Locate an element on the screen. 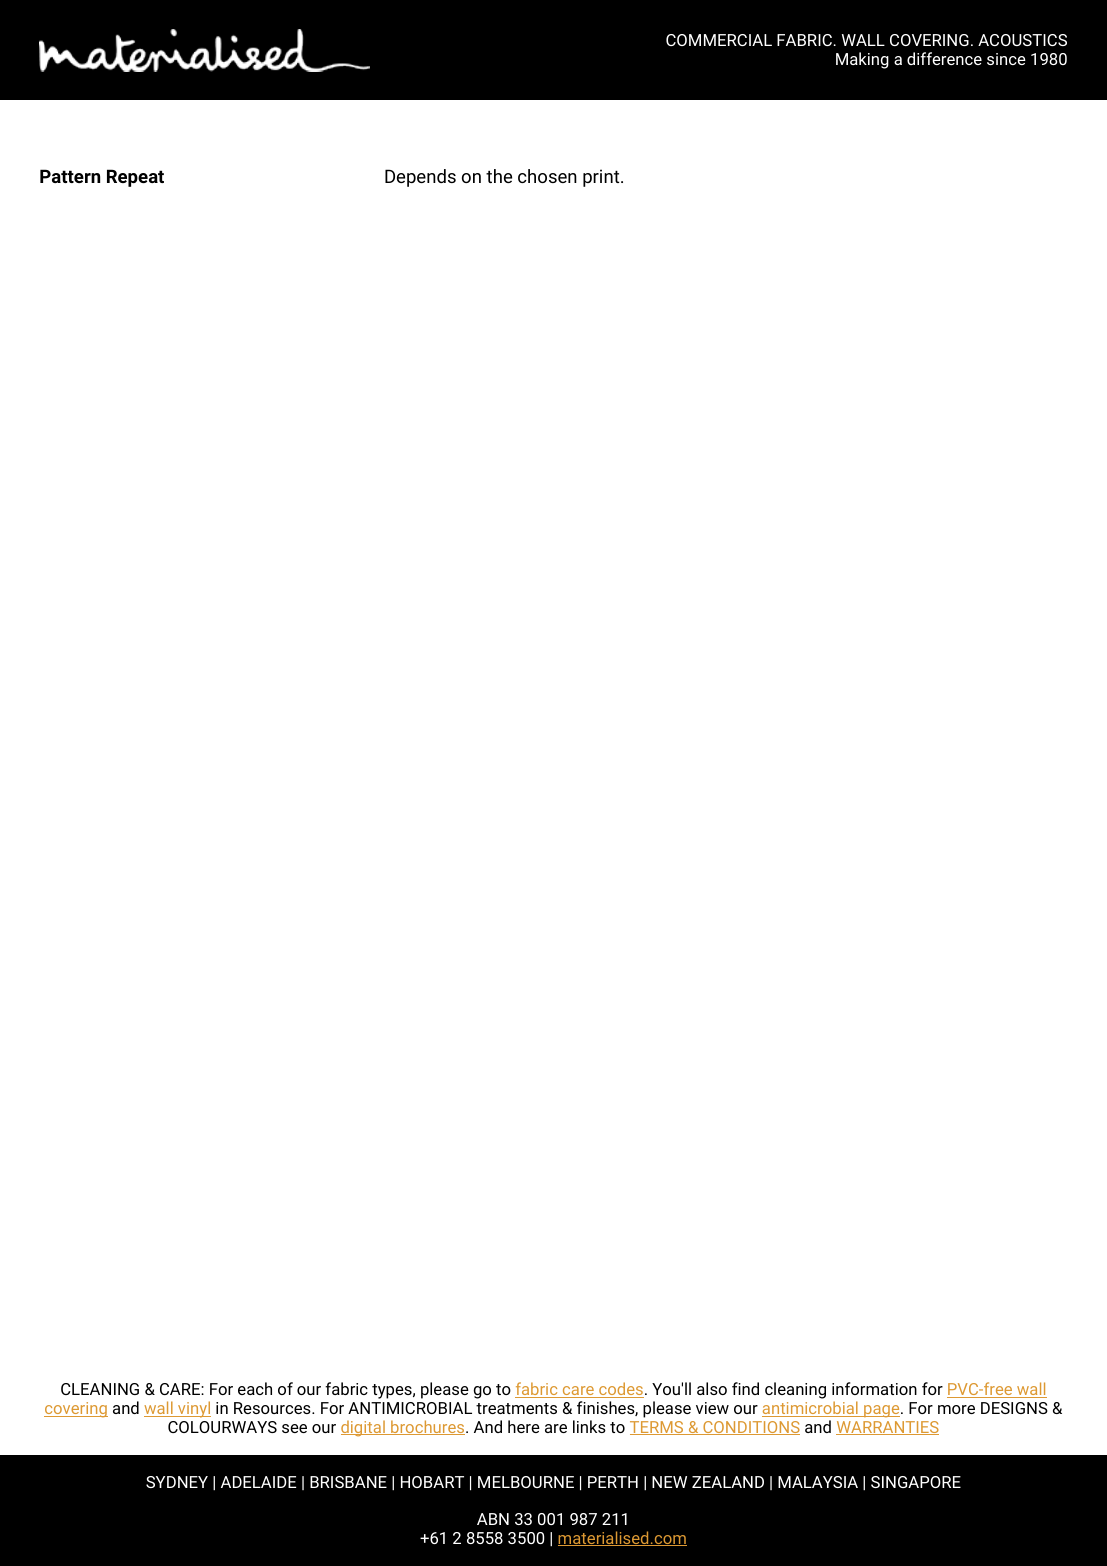  SYDNEY is located at coordinates (177, 1482).
